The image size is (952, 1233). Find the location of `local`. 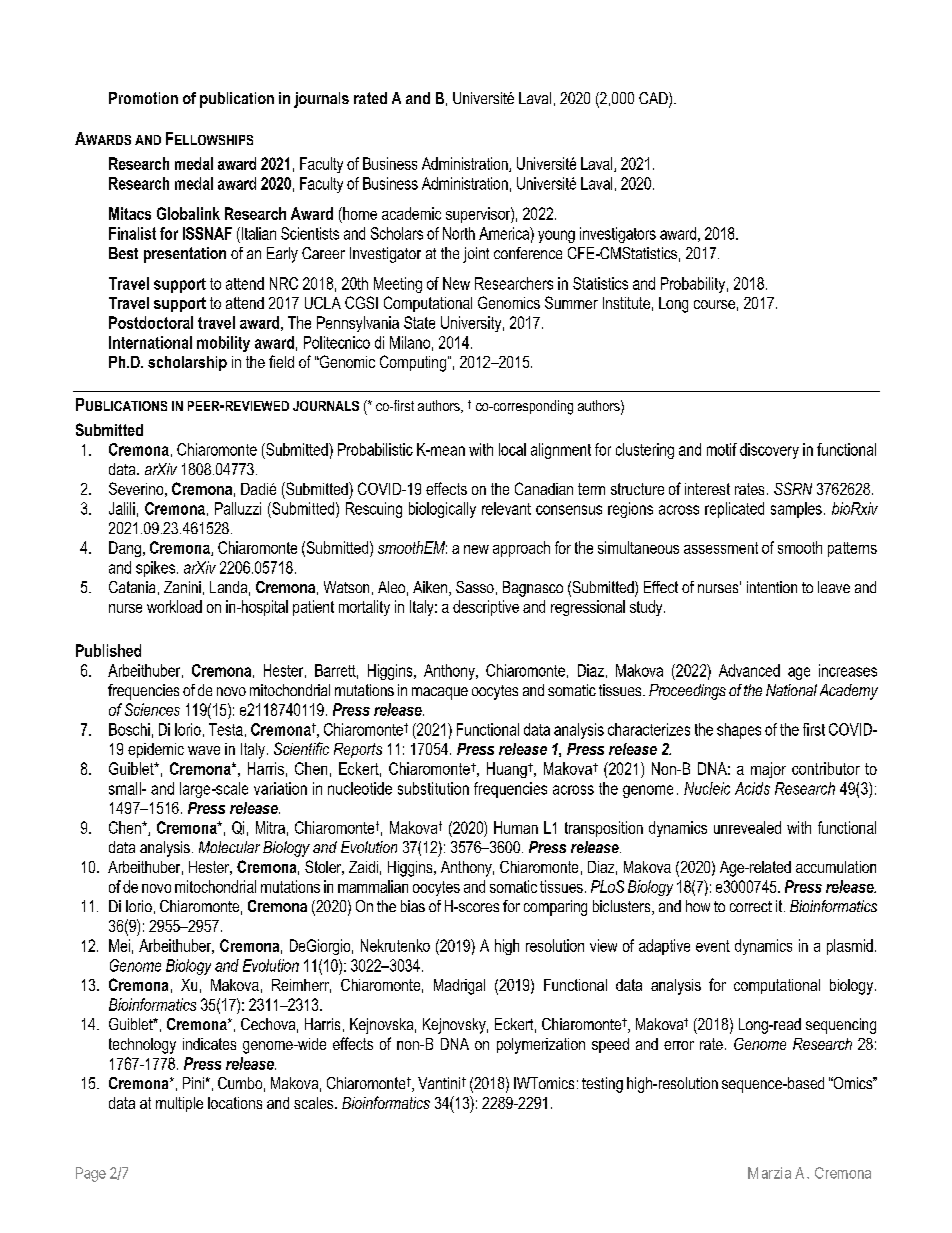

local is located at coordinates (512, 449).
